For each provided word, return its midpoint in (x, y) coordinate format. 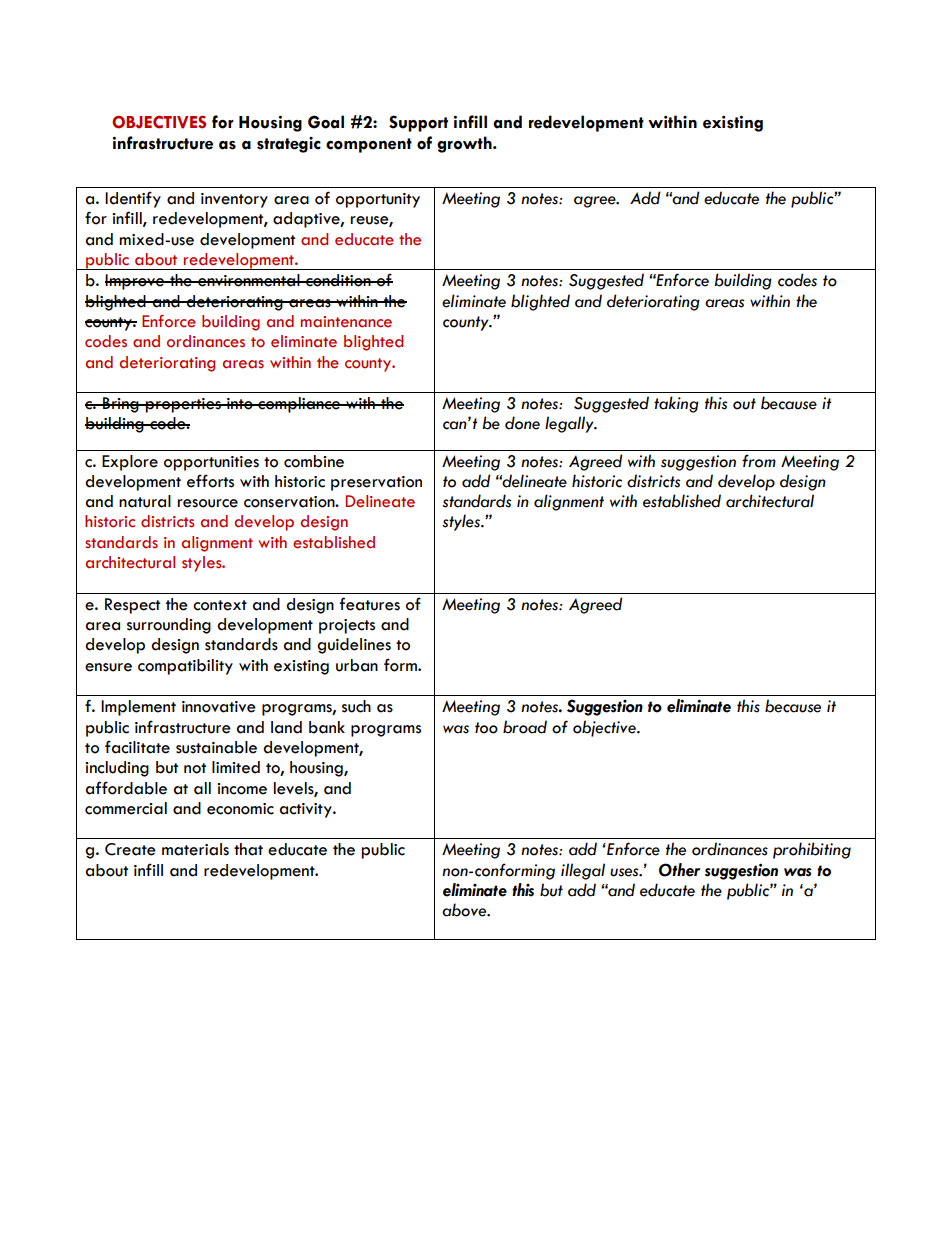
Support (418, 123)
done (522, 423)
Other (679, 870)
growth (465, 144)
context (220, 605)
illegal (583, 871)
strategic (289, 145)
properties (183, 405)
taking (676, 404)
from (759, 461)
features (369, 604)
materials (195, 849)
